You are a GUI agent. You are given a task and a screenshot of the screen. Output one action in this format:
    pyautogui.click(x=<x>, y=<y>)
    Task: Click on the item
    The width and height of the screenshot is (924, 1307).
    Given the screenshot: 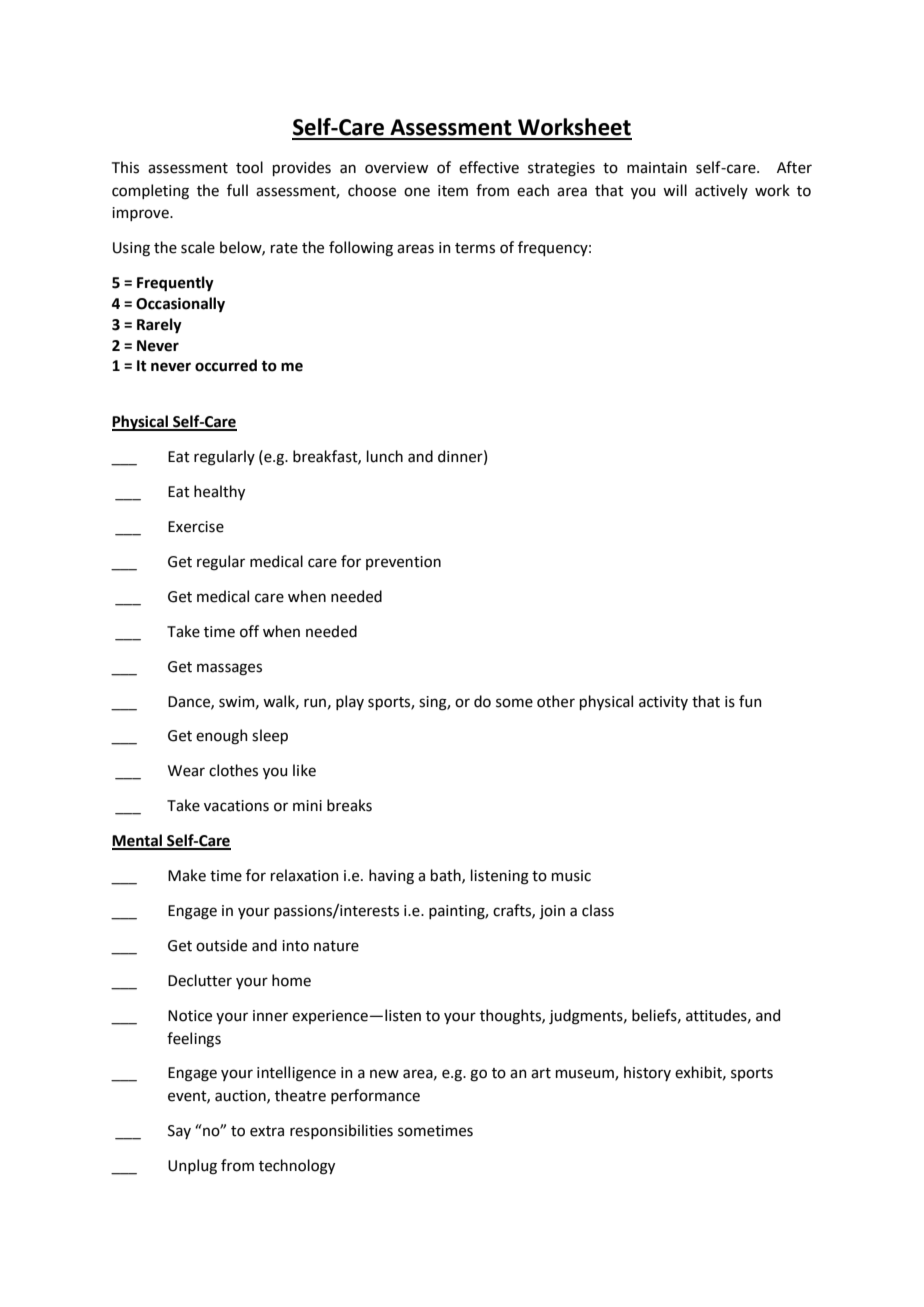 What is the action you would take?
    pyautogui.click(x=453, y=191)
